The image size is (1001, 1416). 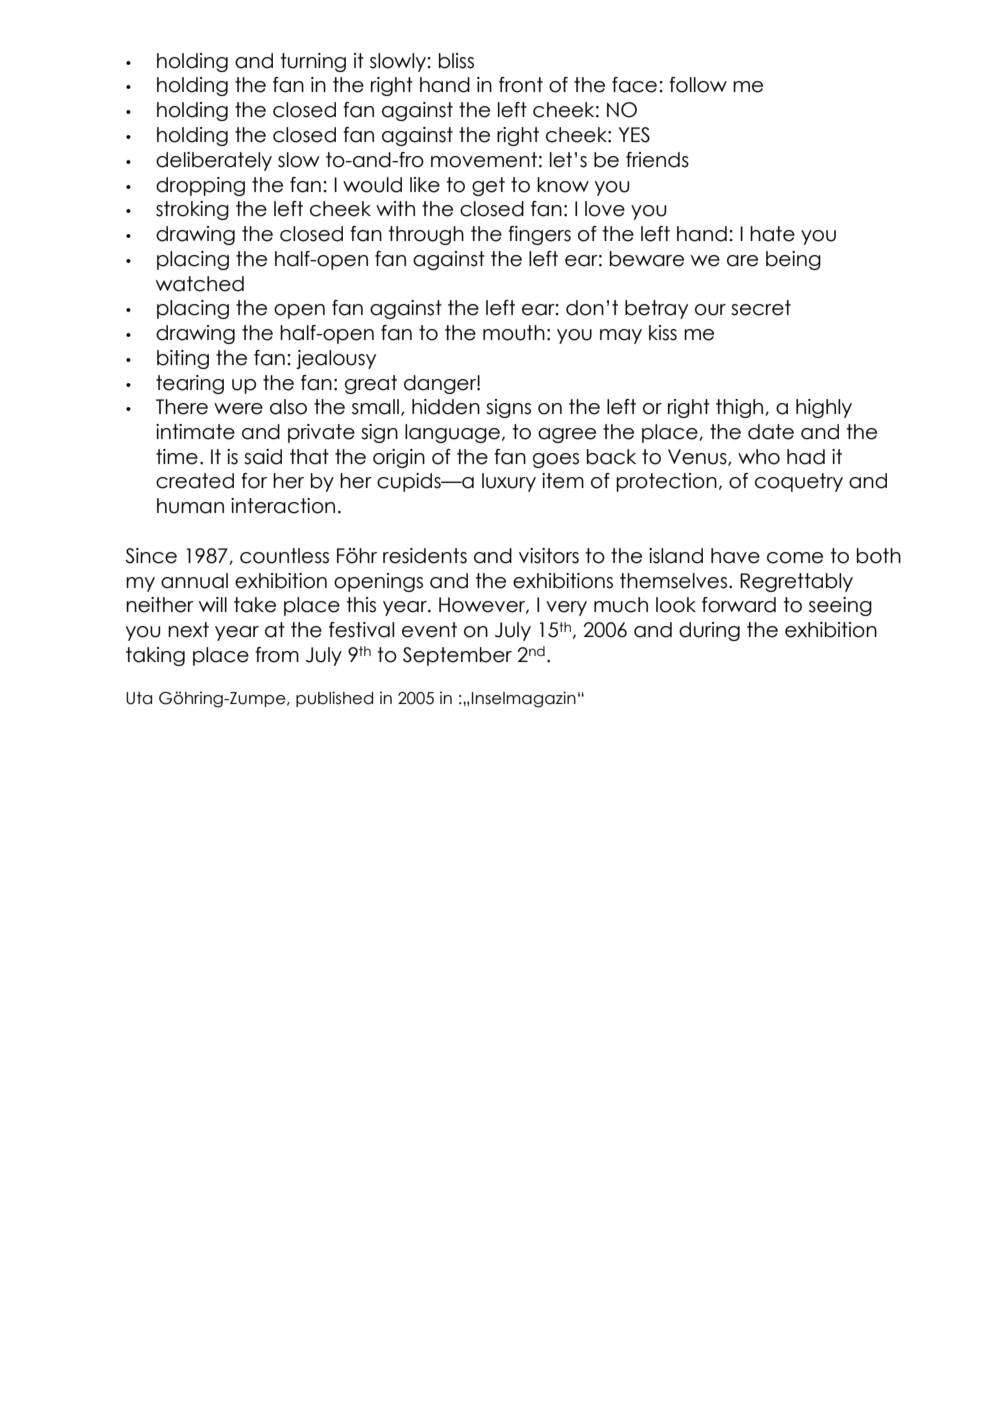 I want to click on follow, so click(x=698, y=85).
